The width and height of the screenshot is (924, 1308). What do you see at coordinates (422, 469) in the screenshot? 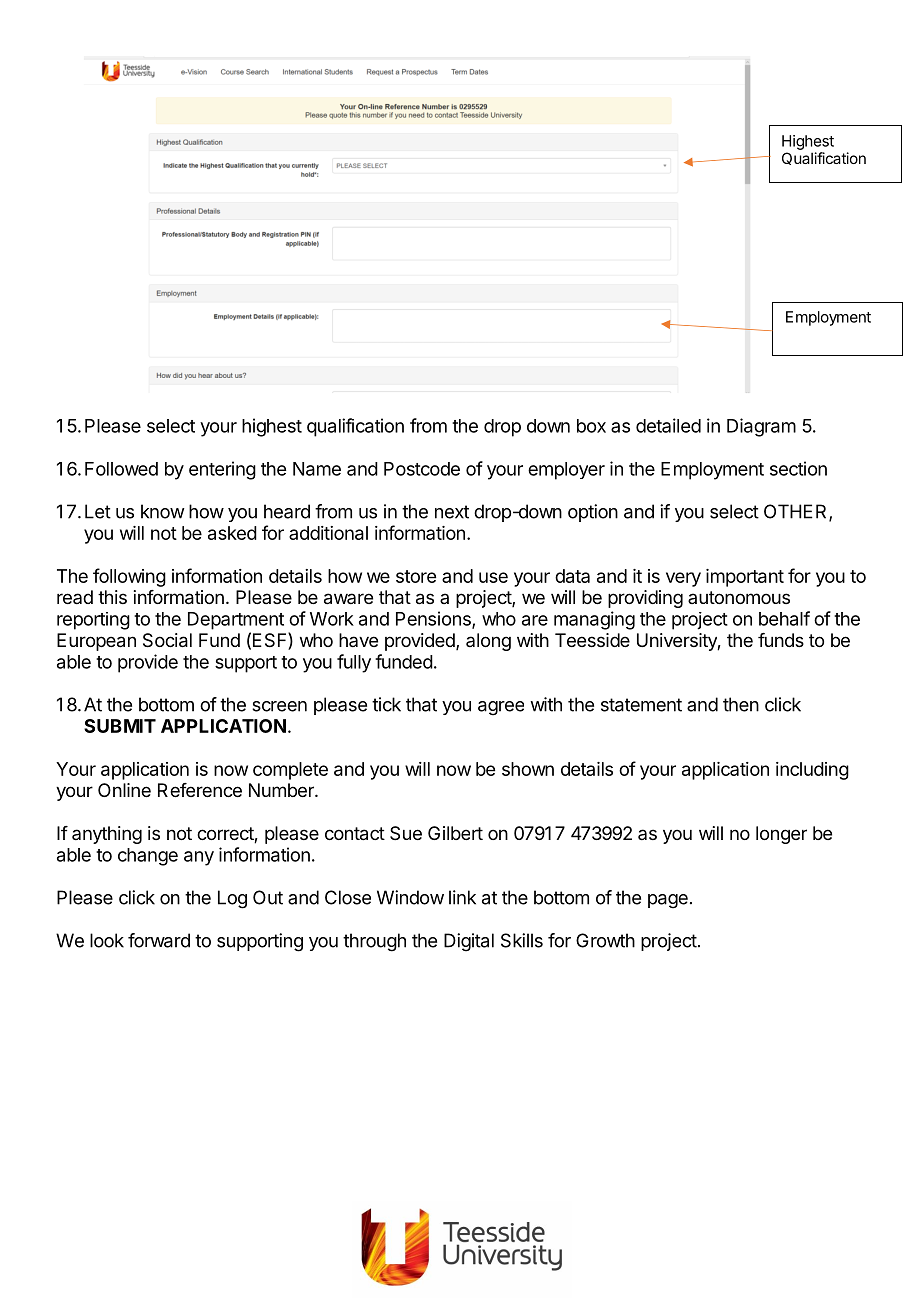
I see `Postcode` at bounding box center [422, 469].
